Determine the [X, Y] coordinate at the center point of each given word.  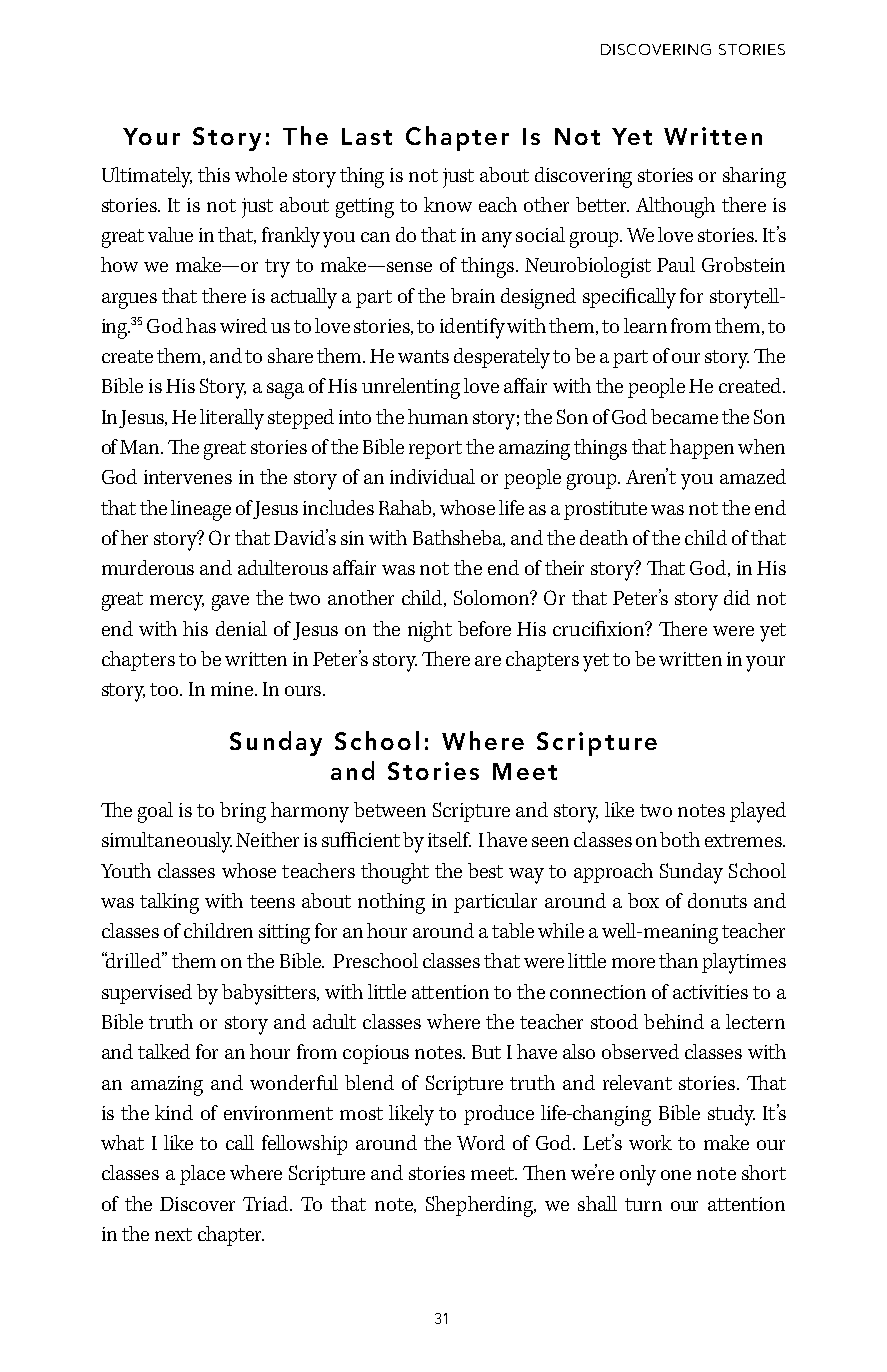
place [202, 1175]
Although [675, 207]
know [448, 204]
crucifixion [599, 628]
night [430, 631]
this [214, 174]
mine [232, 689]
